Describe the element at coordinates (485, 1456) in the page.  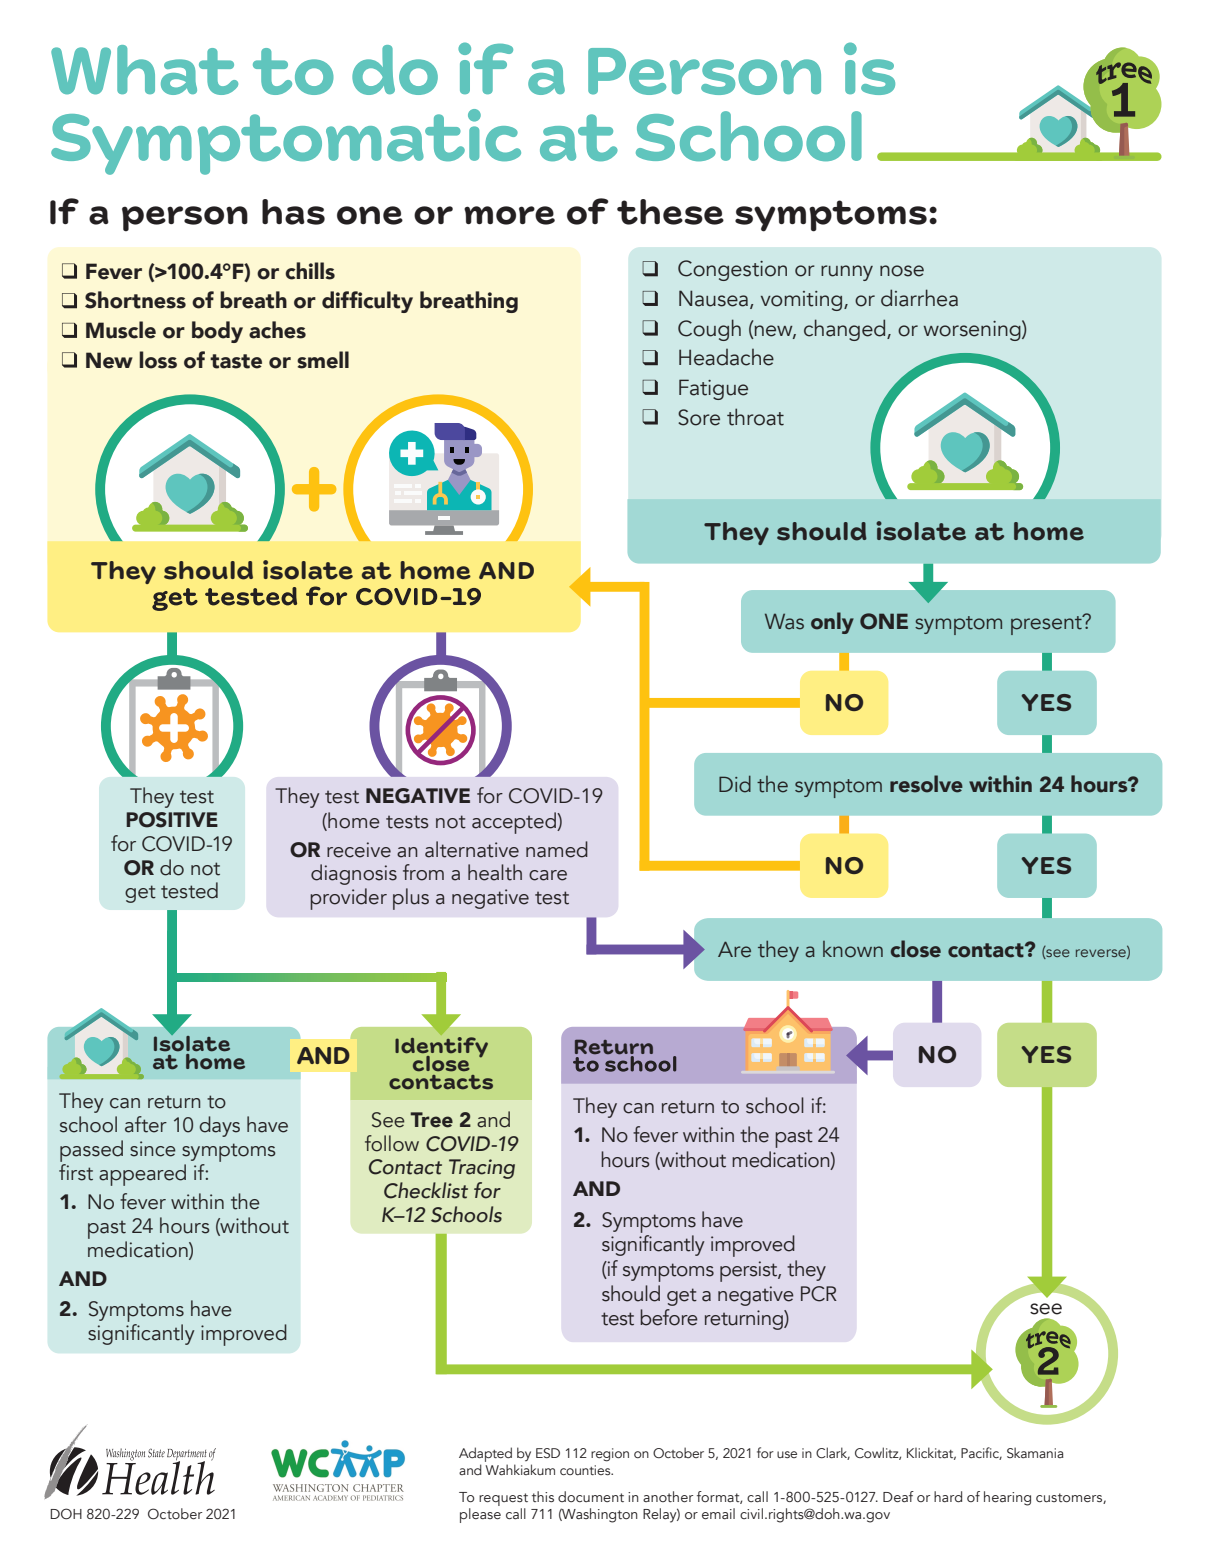
I see `Adapted` at that location.
